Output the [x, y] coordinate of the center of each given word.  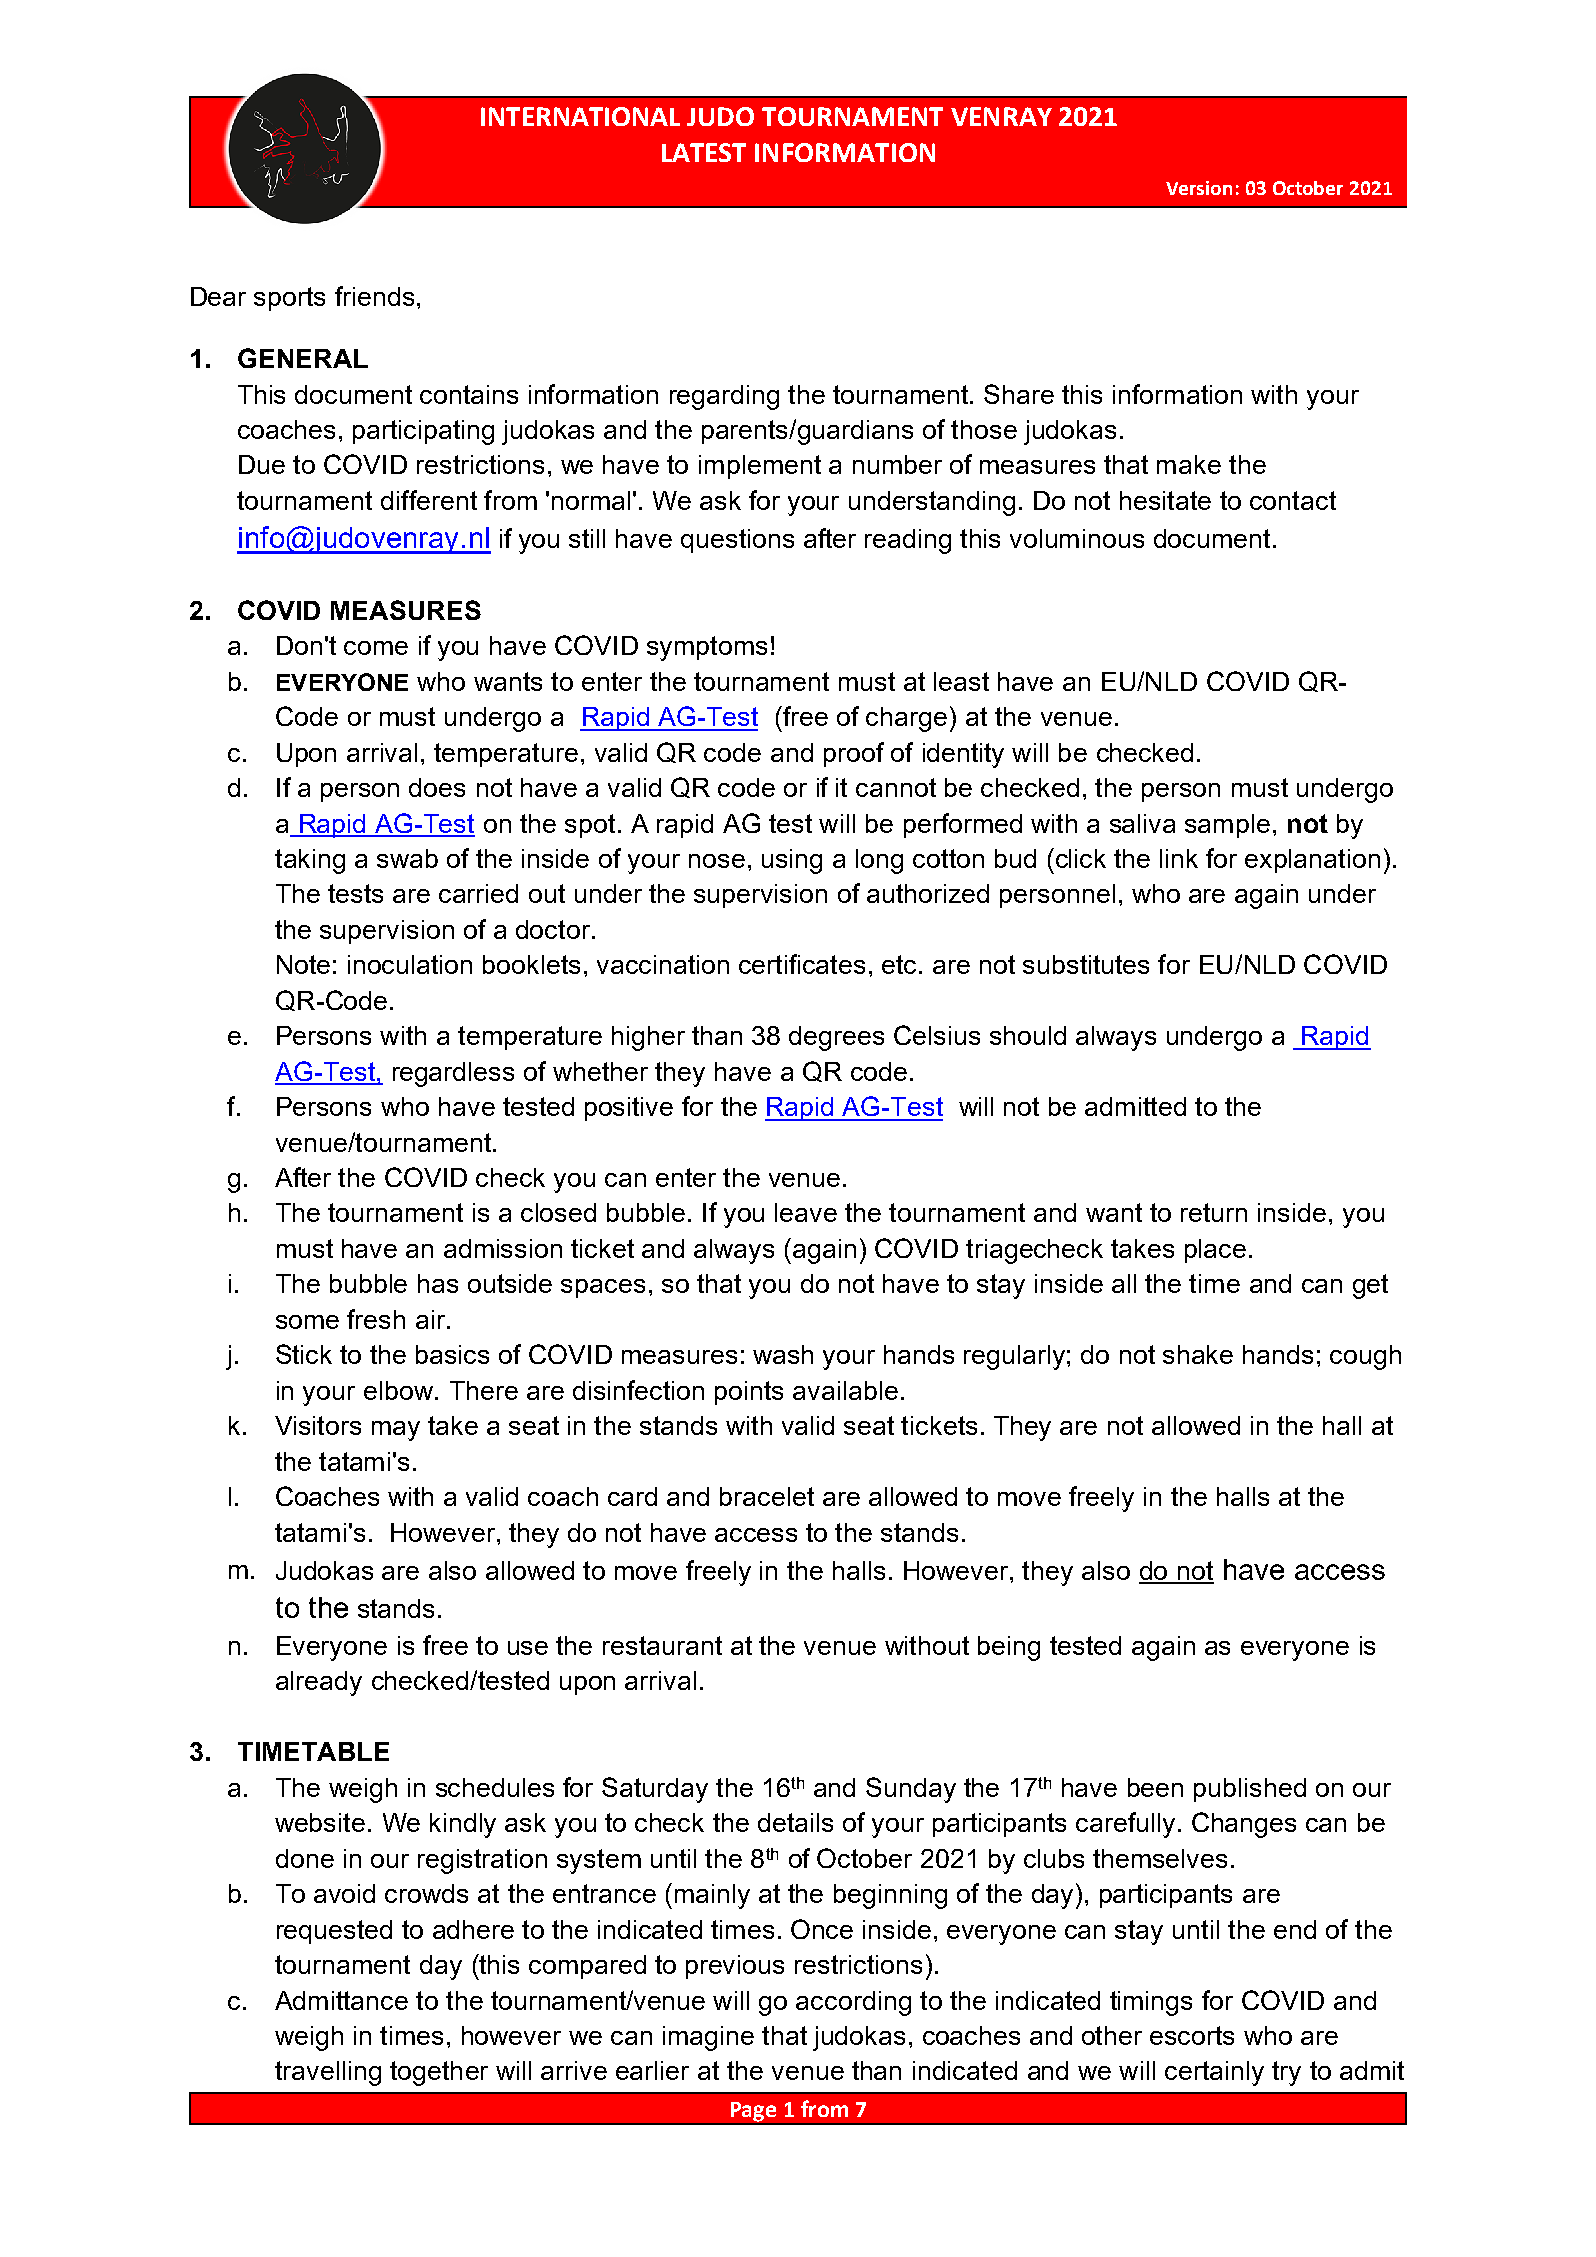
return [1214, 1212]
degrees [836, 1038]
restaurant [662, 1645]
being [1009, 1648]
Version [1199, 188]
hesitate [1165, 500]
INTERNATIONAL [580, 116]
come [376, 648]
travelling [328, 2073]
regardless [453, 1074]
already [319, 1683]
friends [374, 296]
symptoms [707, 648]
